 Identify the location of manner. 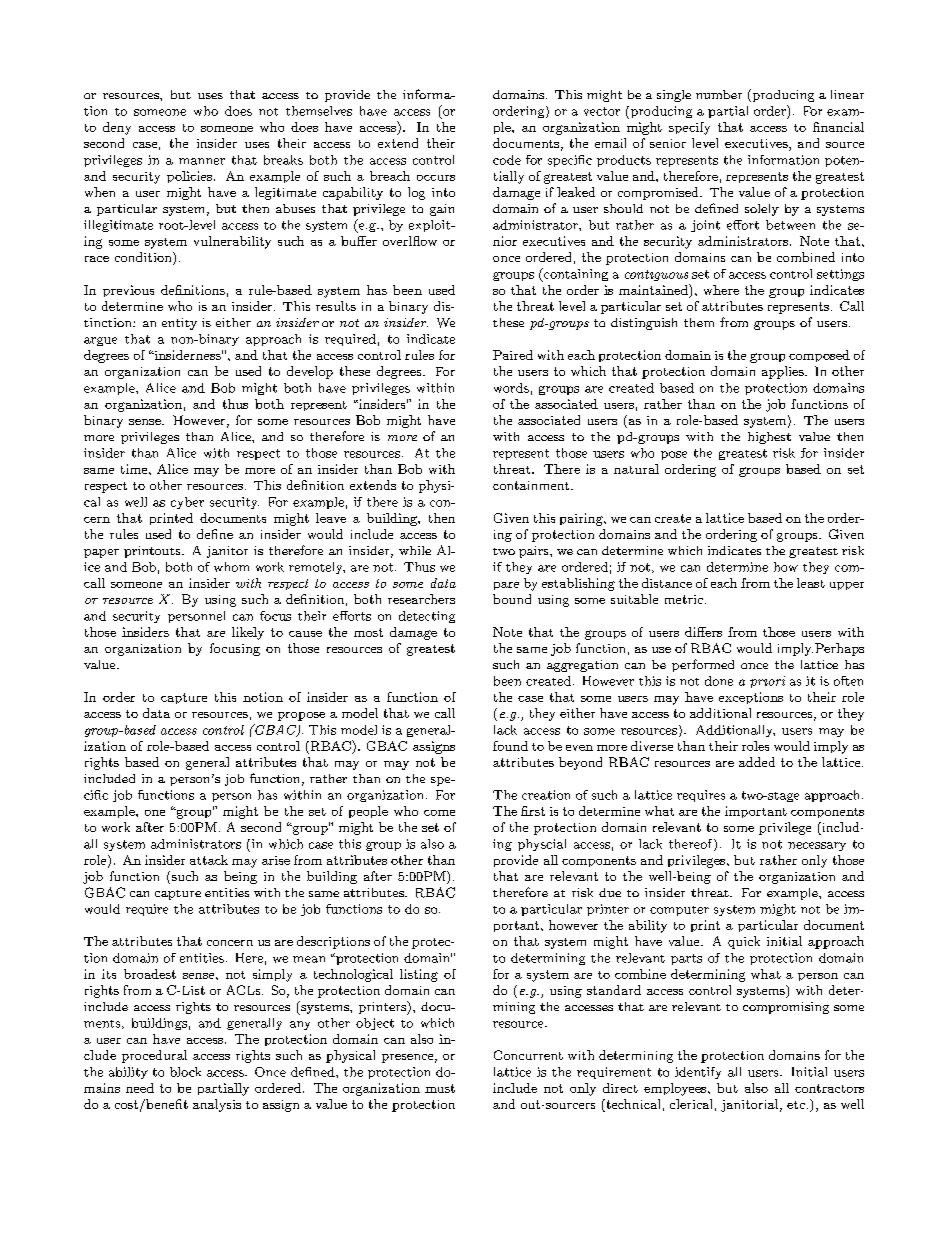
(202, 161).
